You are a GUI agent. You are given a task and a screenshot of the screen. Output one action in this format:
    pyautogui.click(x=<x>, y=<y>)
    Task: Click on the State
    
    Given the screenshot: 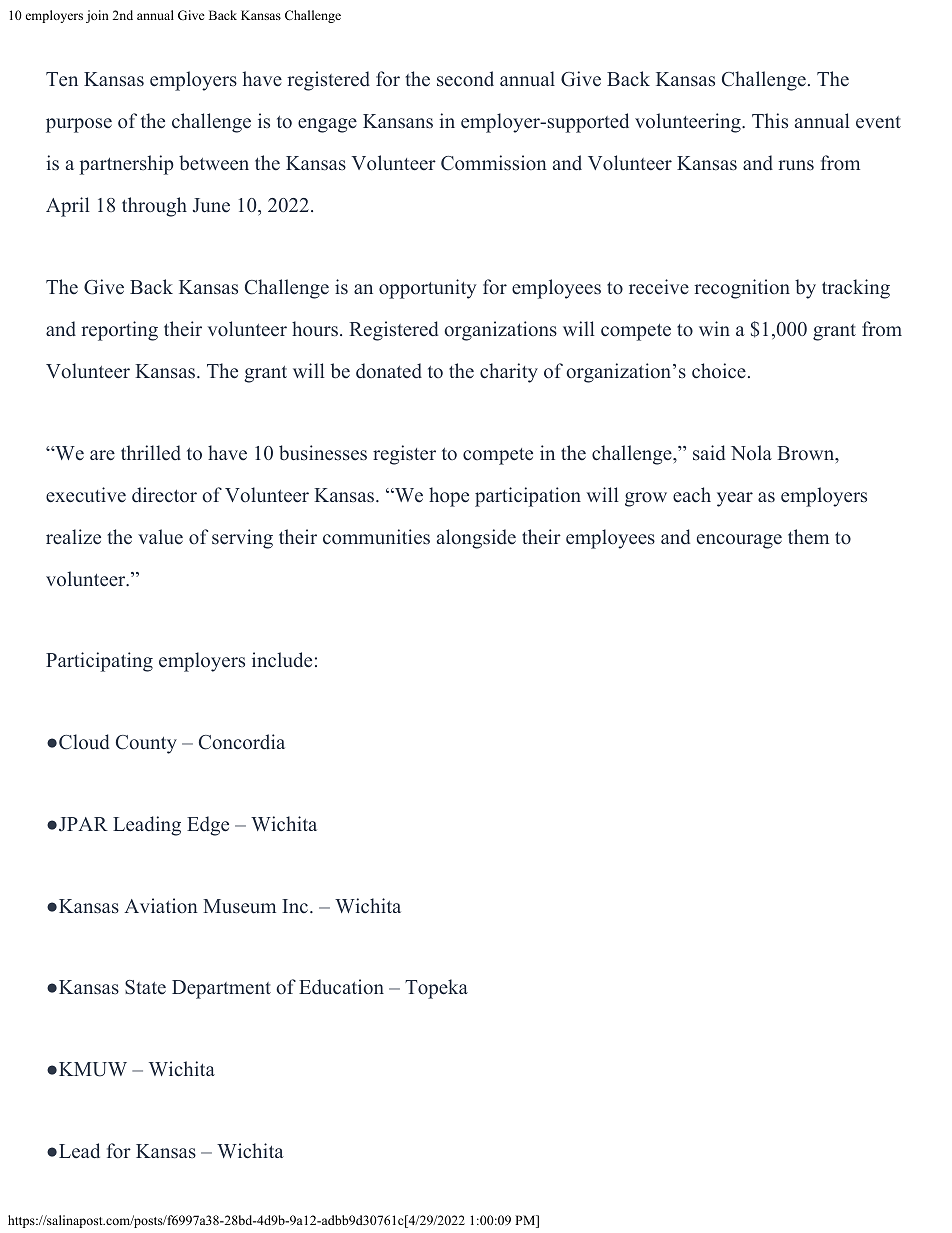 What is the action you would take?
    pyautogui.click(x=145, y=987)
